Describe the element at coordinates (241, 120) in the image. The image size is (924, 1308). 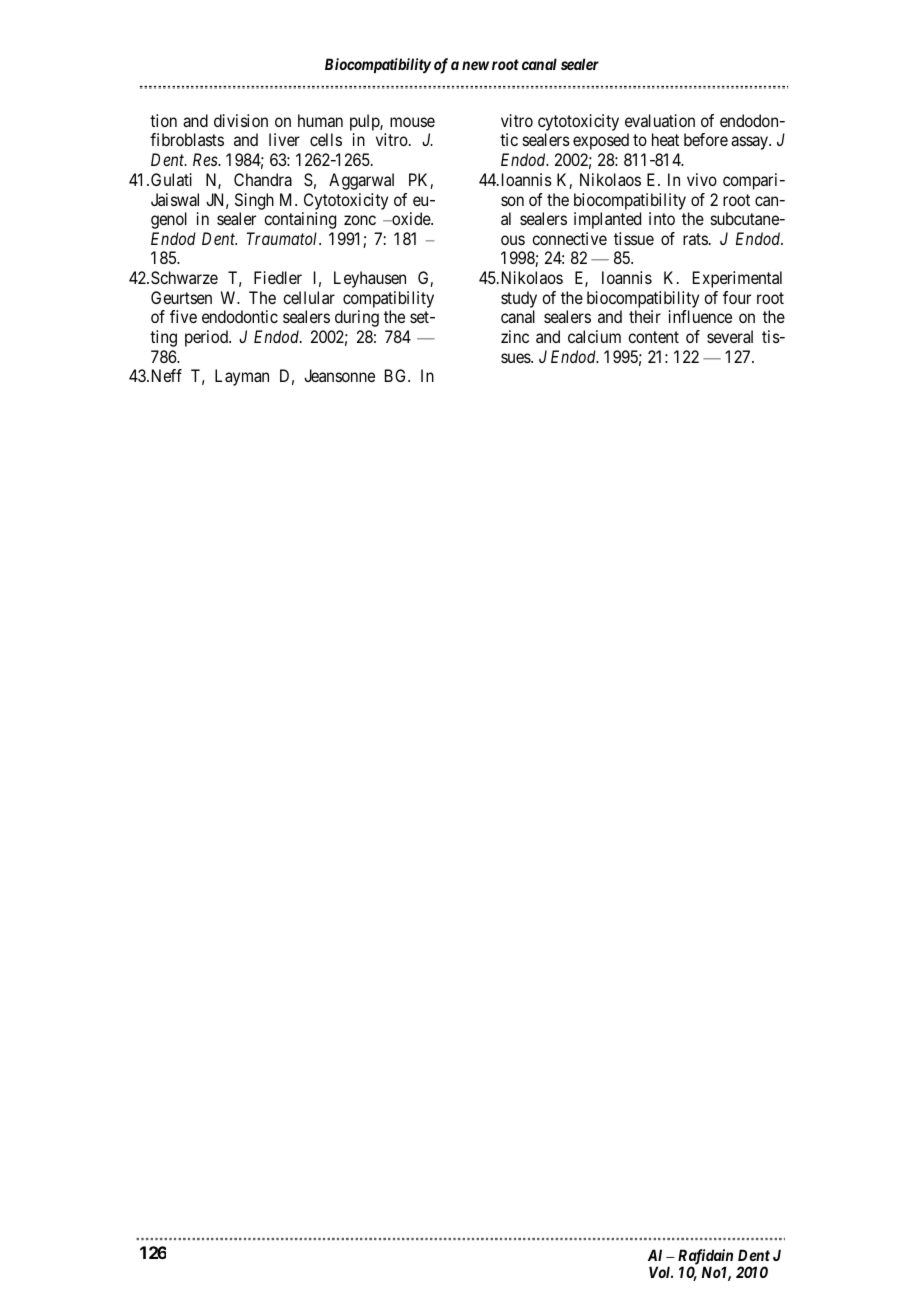
I see `division` at that location.
